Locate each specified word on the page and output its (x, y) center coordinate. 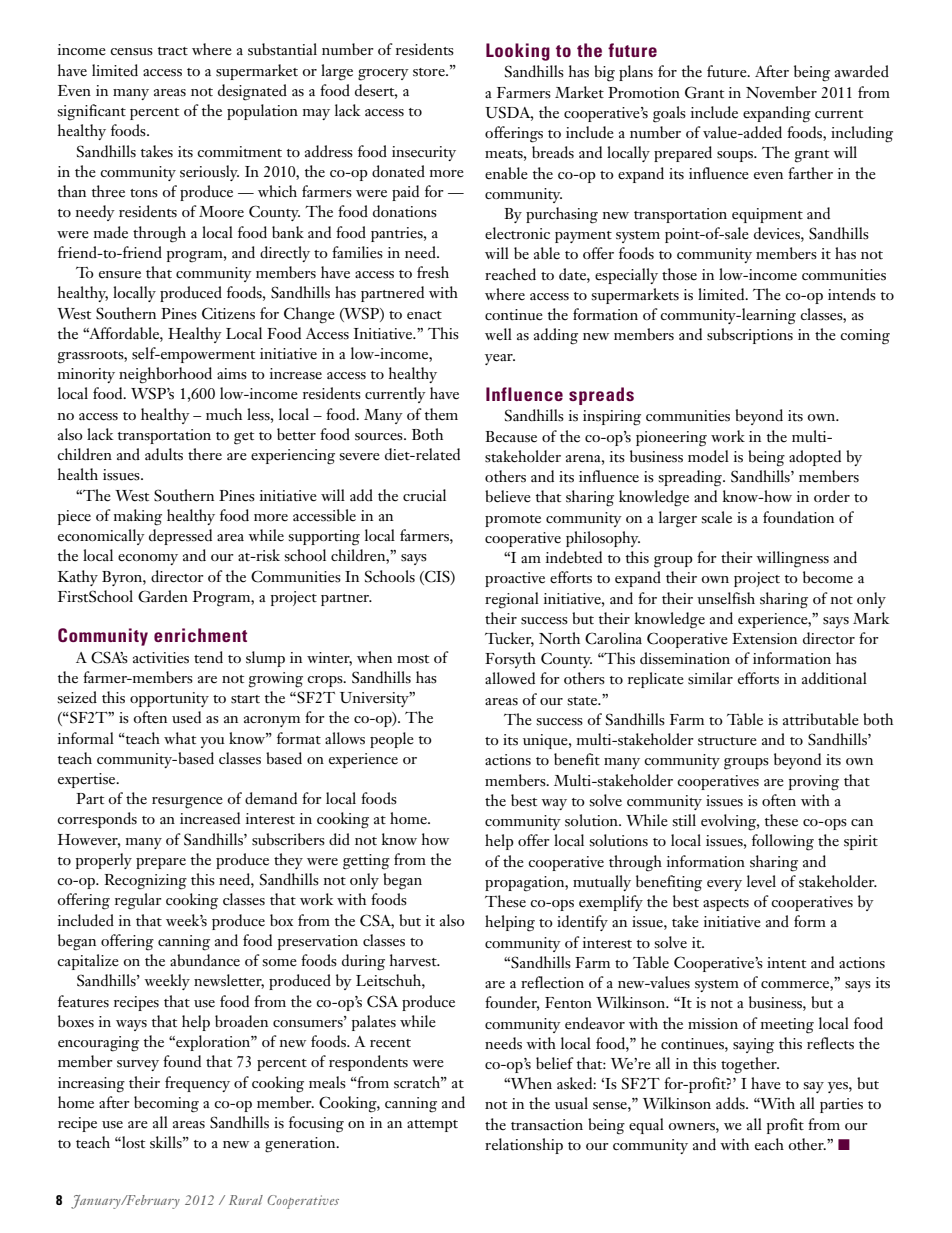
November (781, 92)
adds (731, 1103)
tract (173, 51)
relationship (524, 1146)
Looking (518, 52)
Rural (246, 1200)
